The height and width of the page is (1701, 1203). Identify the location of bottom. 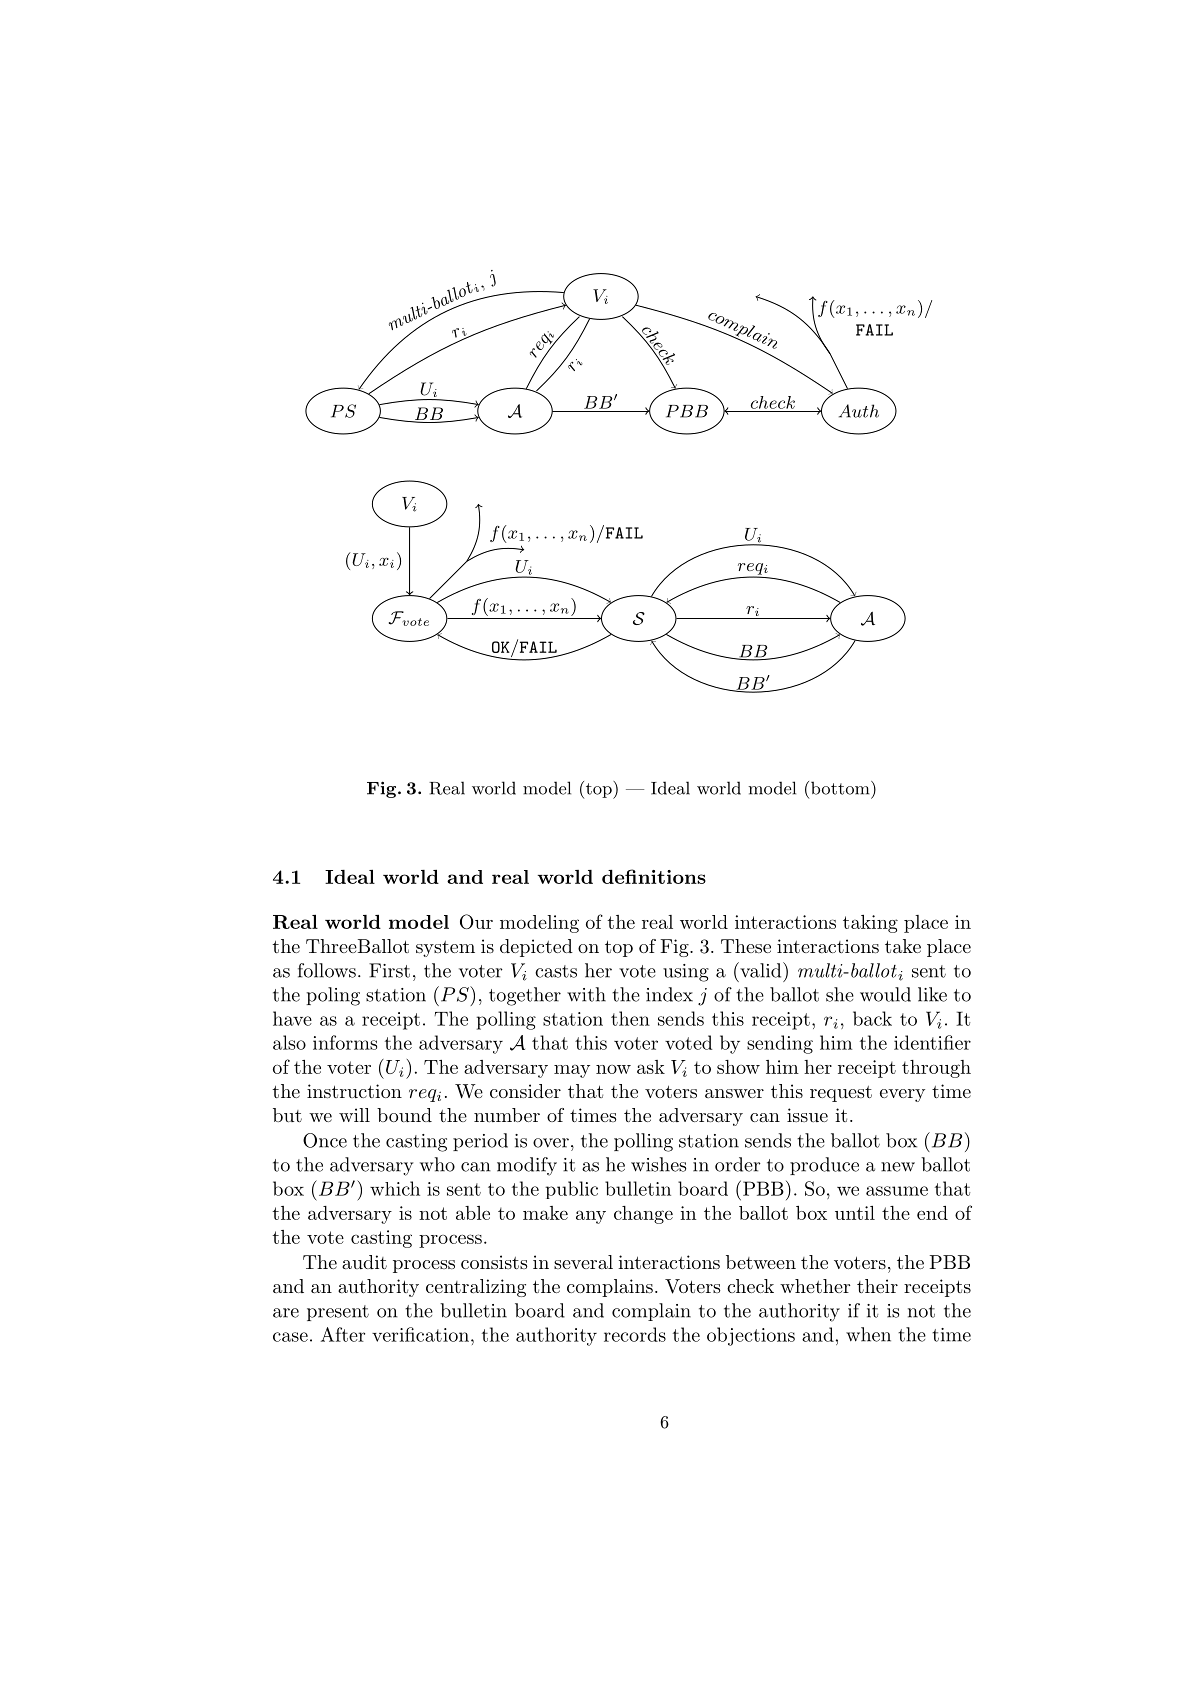
(840, 788).
